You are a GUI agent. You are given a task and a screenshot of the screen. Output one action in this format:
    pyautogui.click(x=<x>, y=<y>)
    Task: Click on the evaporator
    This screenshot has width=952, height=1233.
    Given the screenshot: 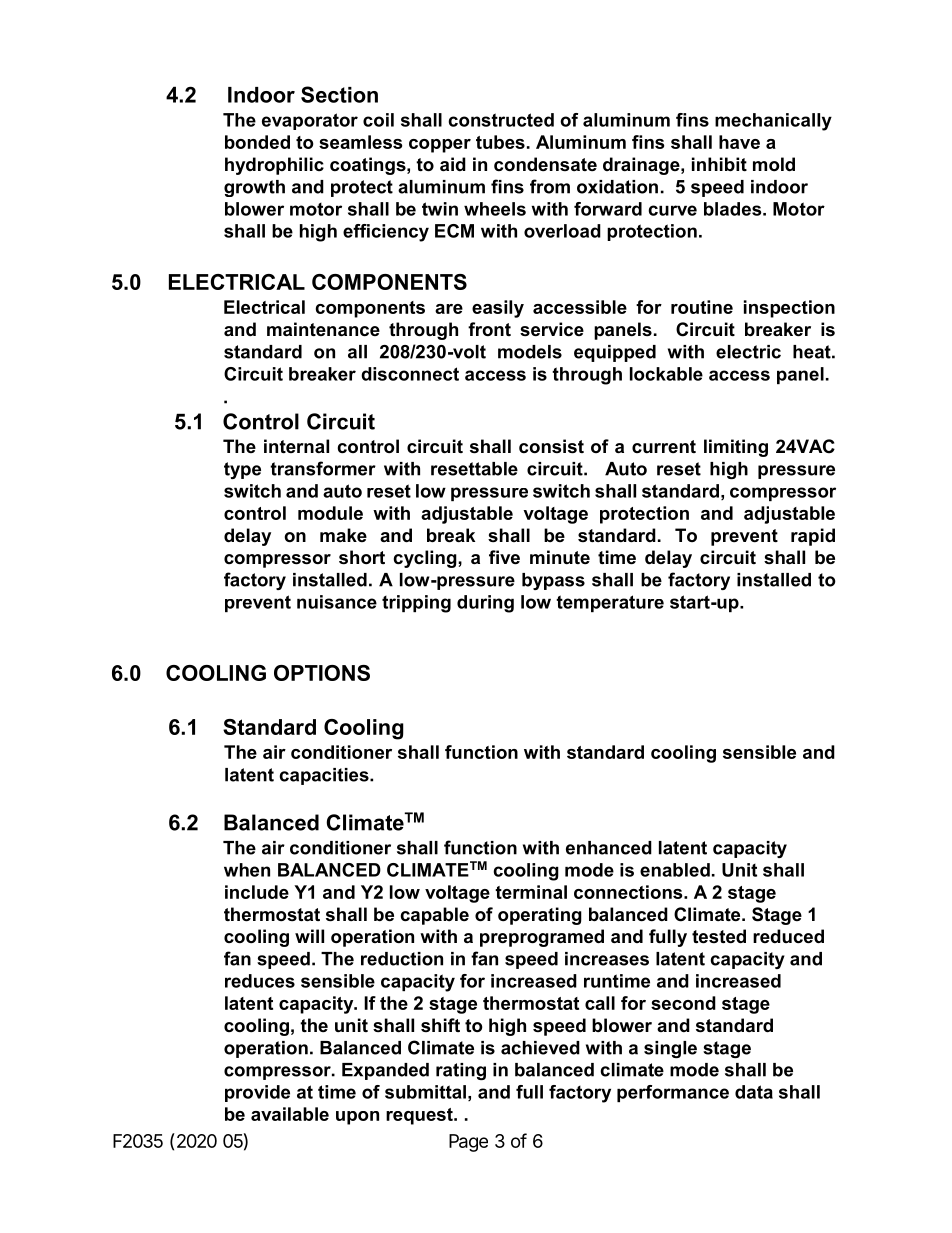 What is the action you would take?
    pyautogui.click(x=310, y=121)
